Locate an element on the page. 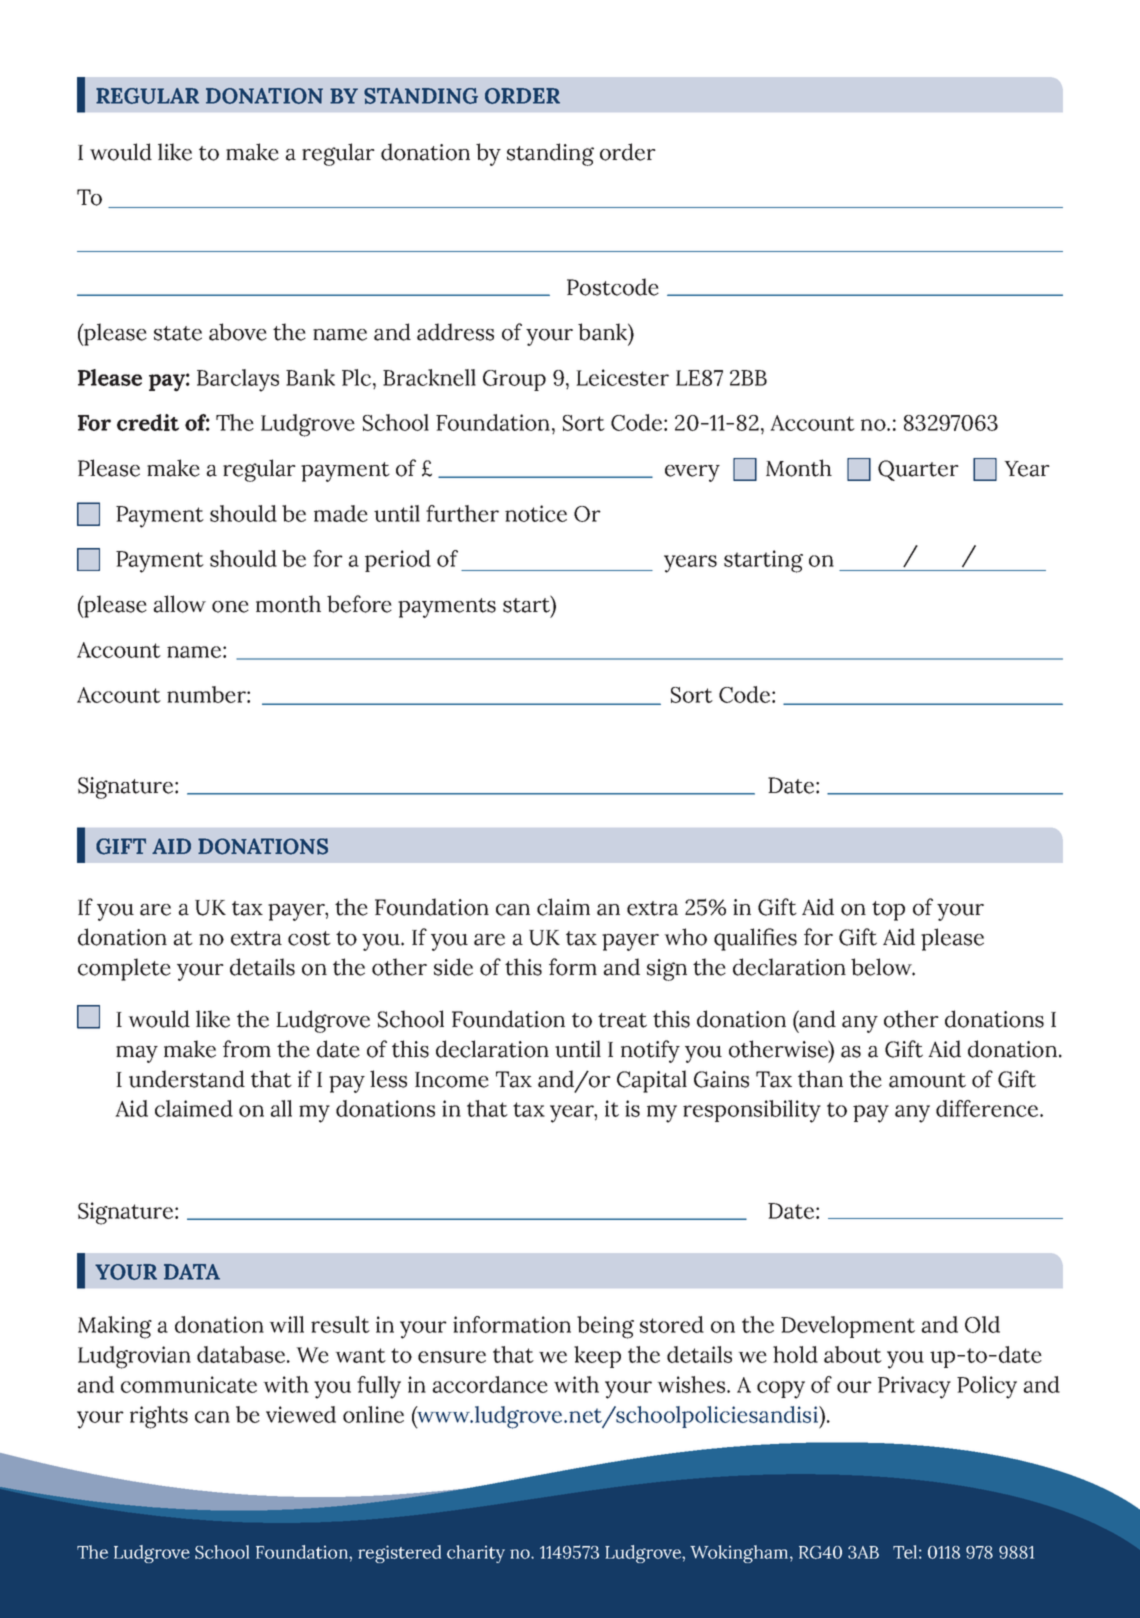 The image size is (1140, 1618). top is located at coordinates (888, 911).
